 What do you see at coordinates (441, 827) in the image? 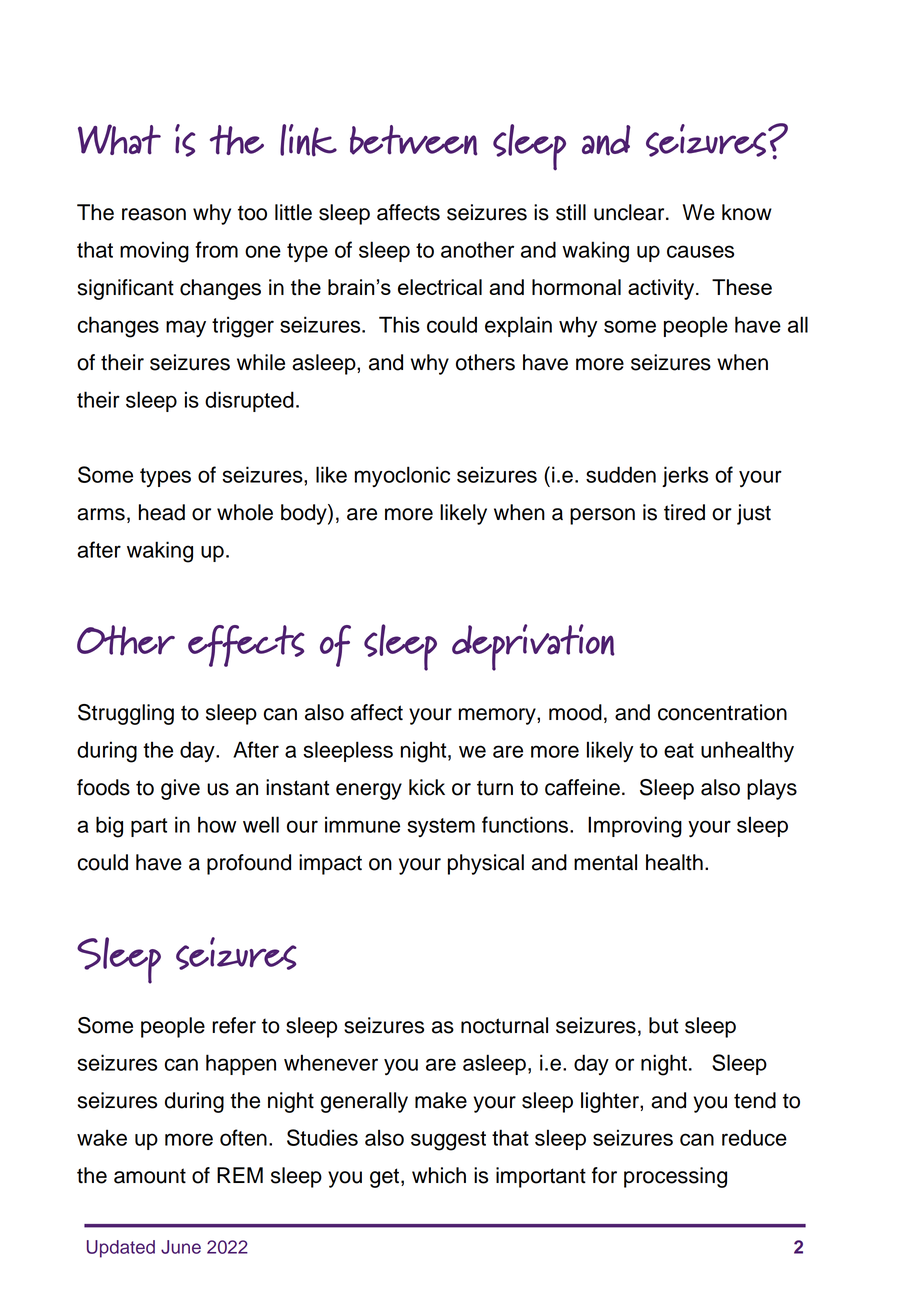
I see `system` at bounding box center [441, 827].
